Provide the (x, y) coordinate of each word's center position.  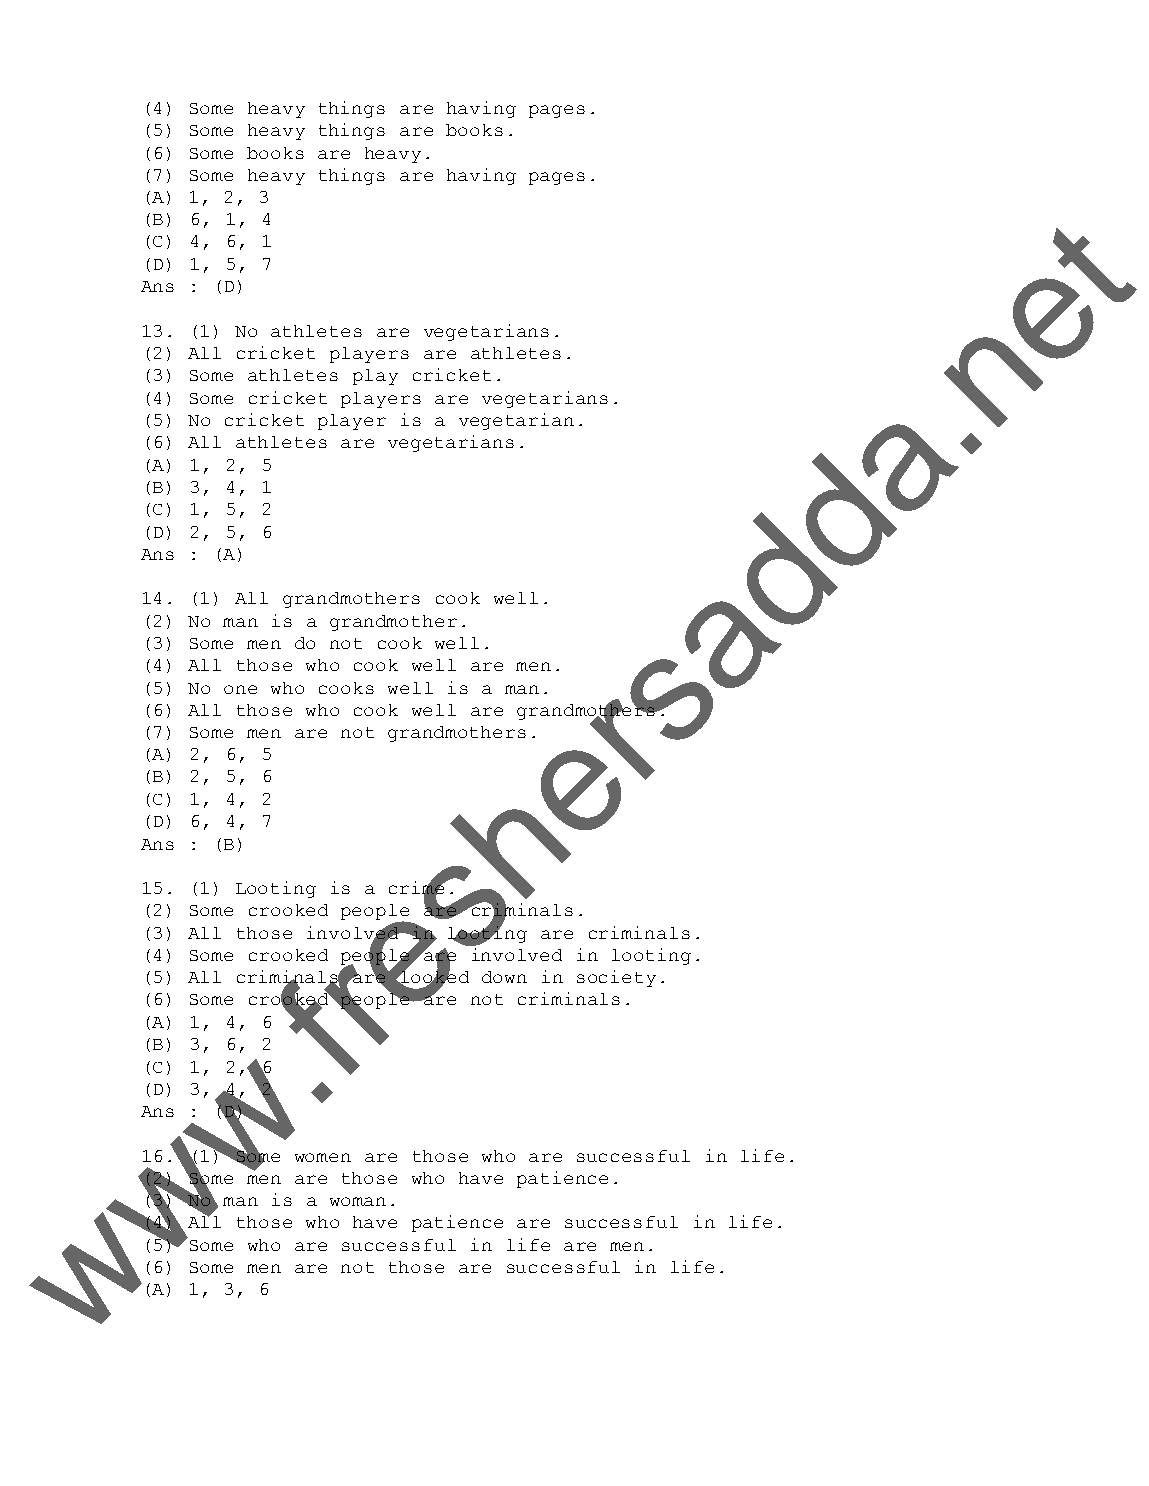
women (323, 1157)
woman (358, 1201)
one (240, 689)
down (504, 977)
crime (418, 888)
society (616, 978)
